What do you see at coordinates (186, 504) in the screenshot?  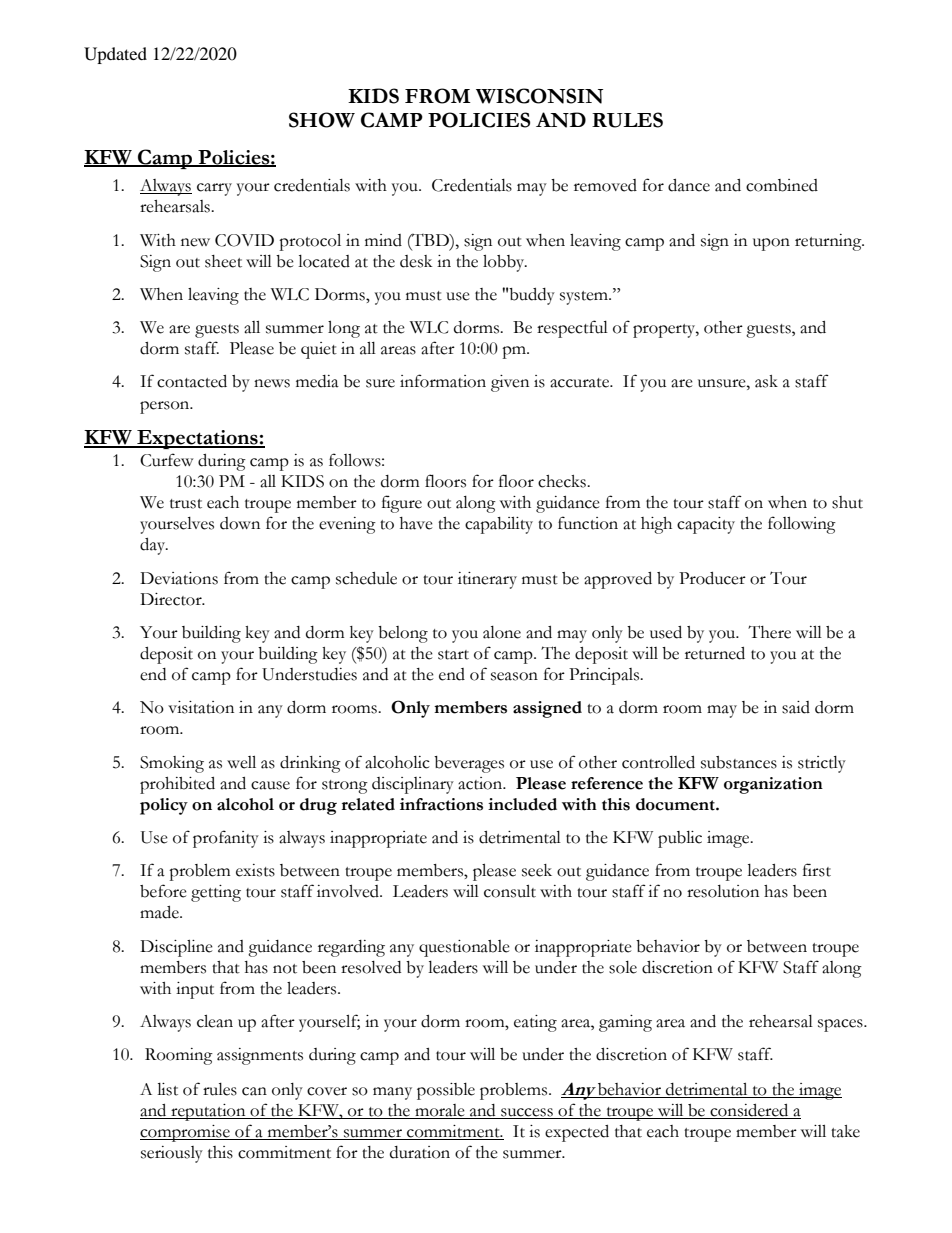 I see `trust` at bounding box center [186, 504].
